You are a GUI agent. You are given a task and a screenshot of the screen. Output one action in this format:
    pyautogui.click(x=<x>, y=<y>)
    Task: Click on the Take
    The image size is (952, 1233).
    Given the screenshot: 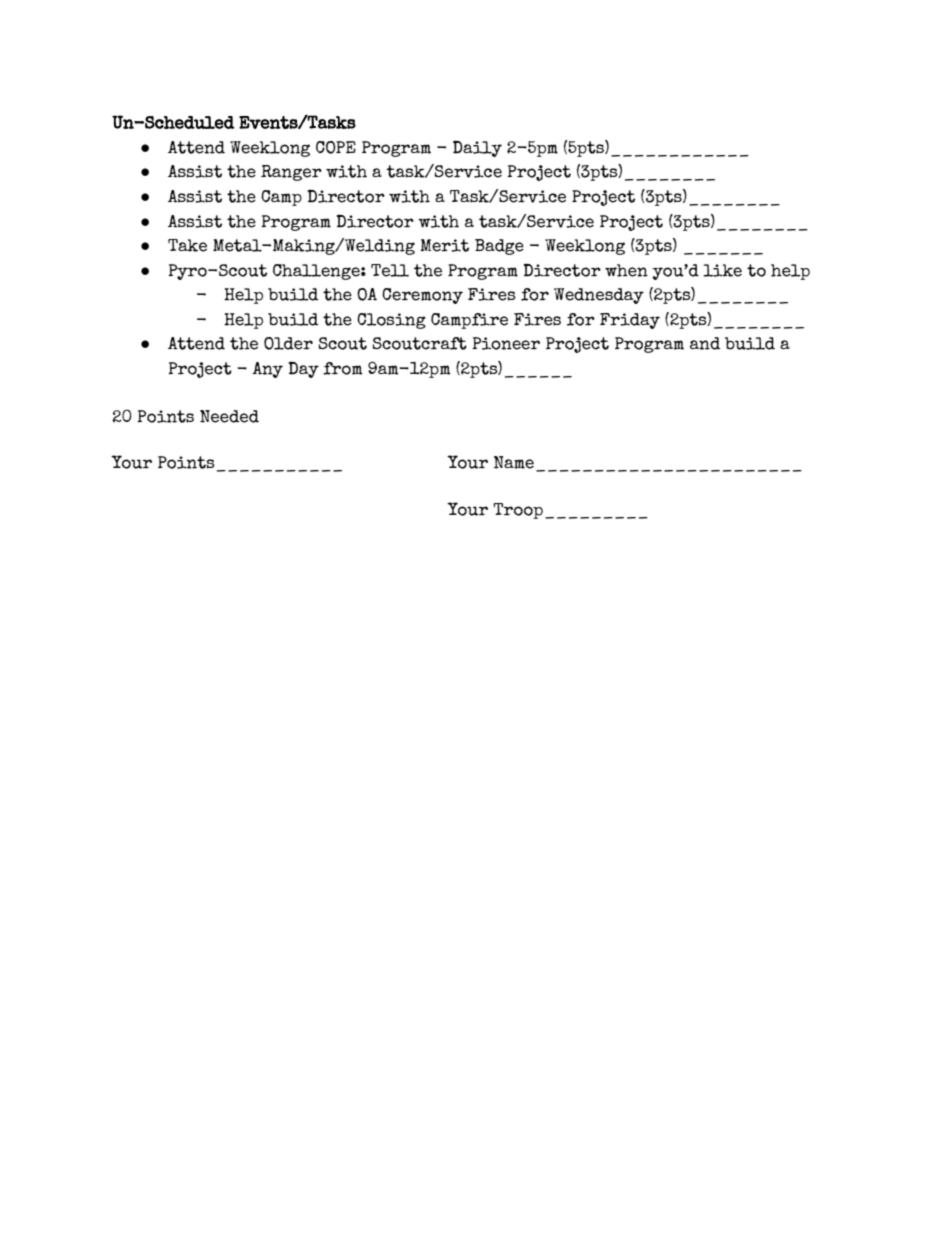 What is the action you would take?
    pyautogui.click(x=187, y=245)
